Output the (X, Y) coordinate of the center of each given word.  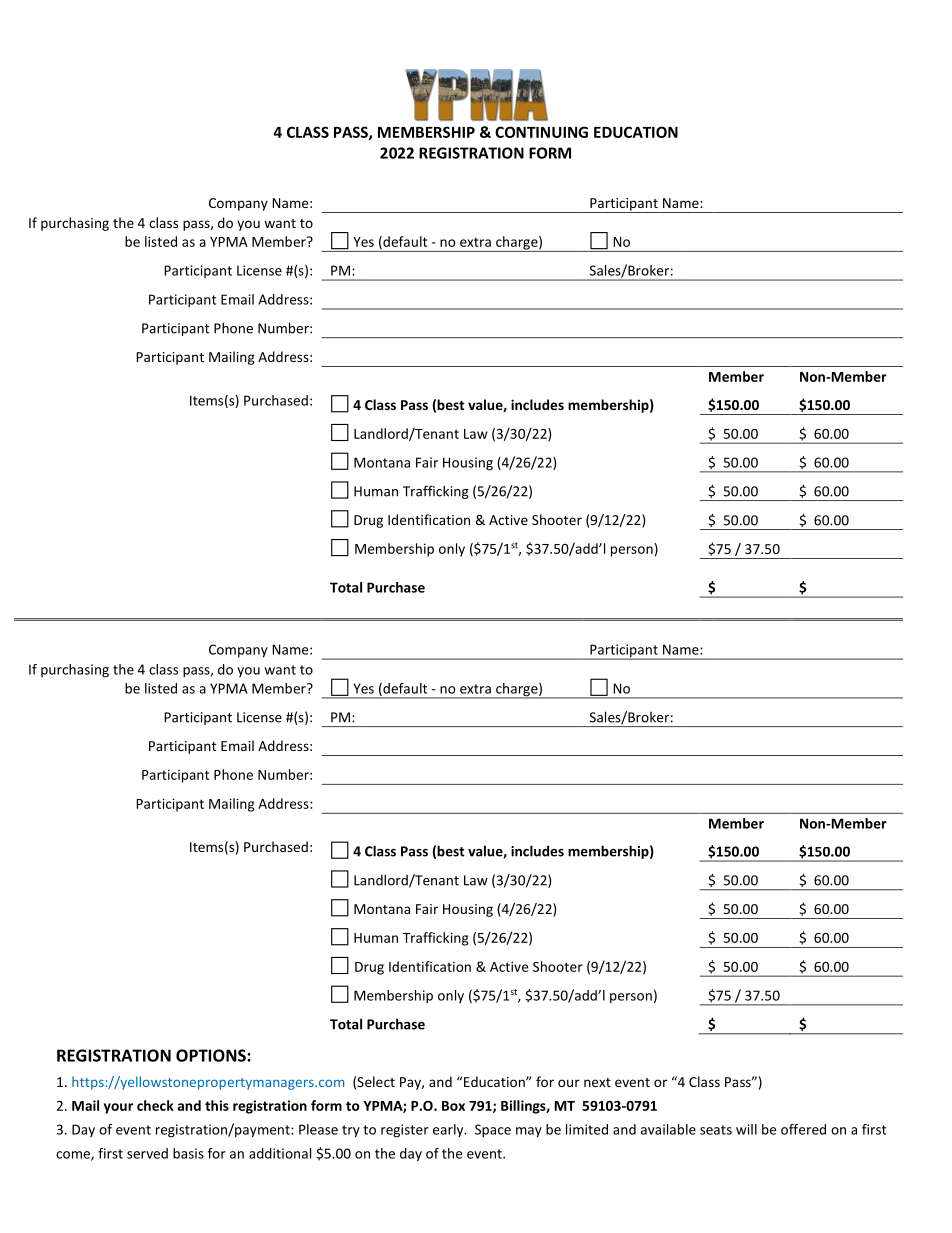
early (449, 1130)
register (405, 1131)
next (597, 1082)
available (668, 1129)
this (217, 1105)
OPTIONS (212, 1055)
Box (453, 1106)
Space (493, 1131)
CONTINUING (541, 132)
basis (188, 1153)
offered (803, 1129)
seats (716, 1130)
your (118, 1108)
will (746, 1129)
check (155, 1105)
